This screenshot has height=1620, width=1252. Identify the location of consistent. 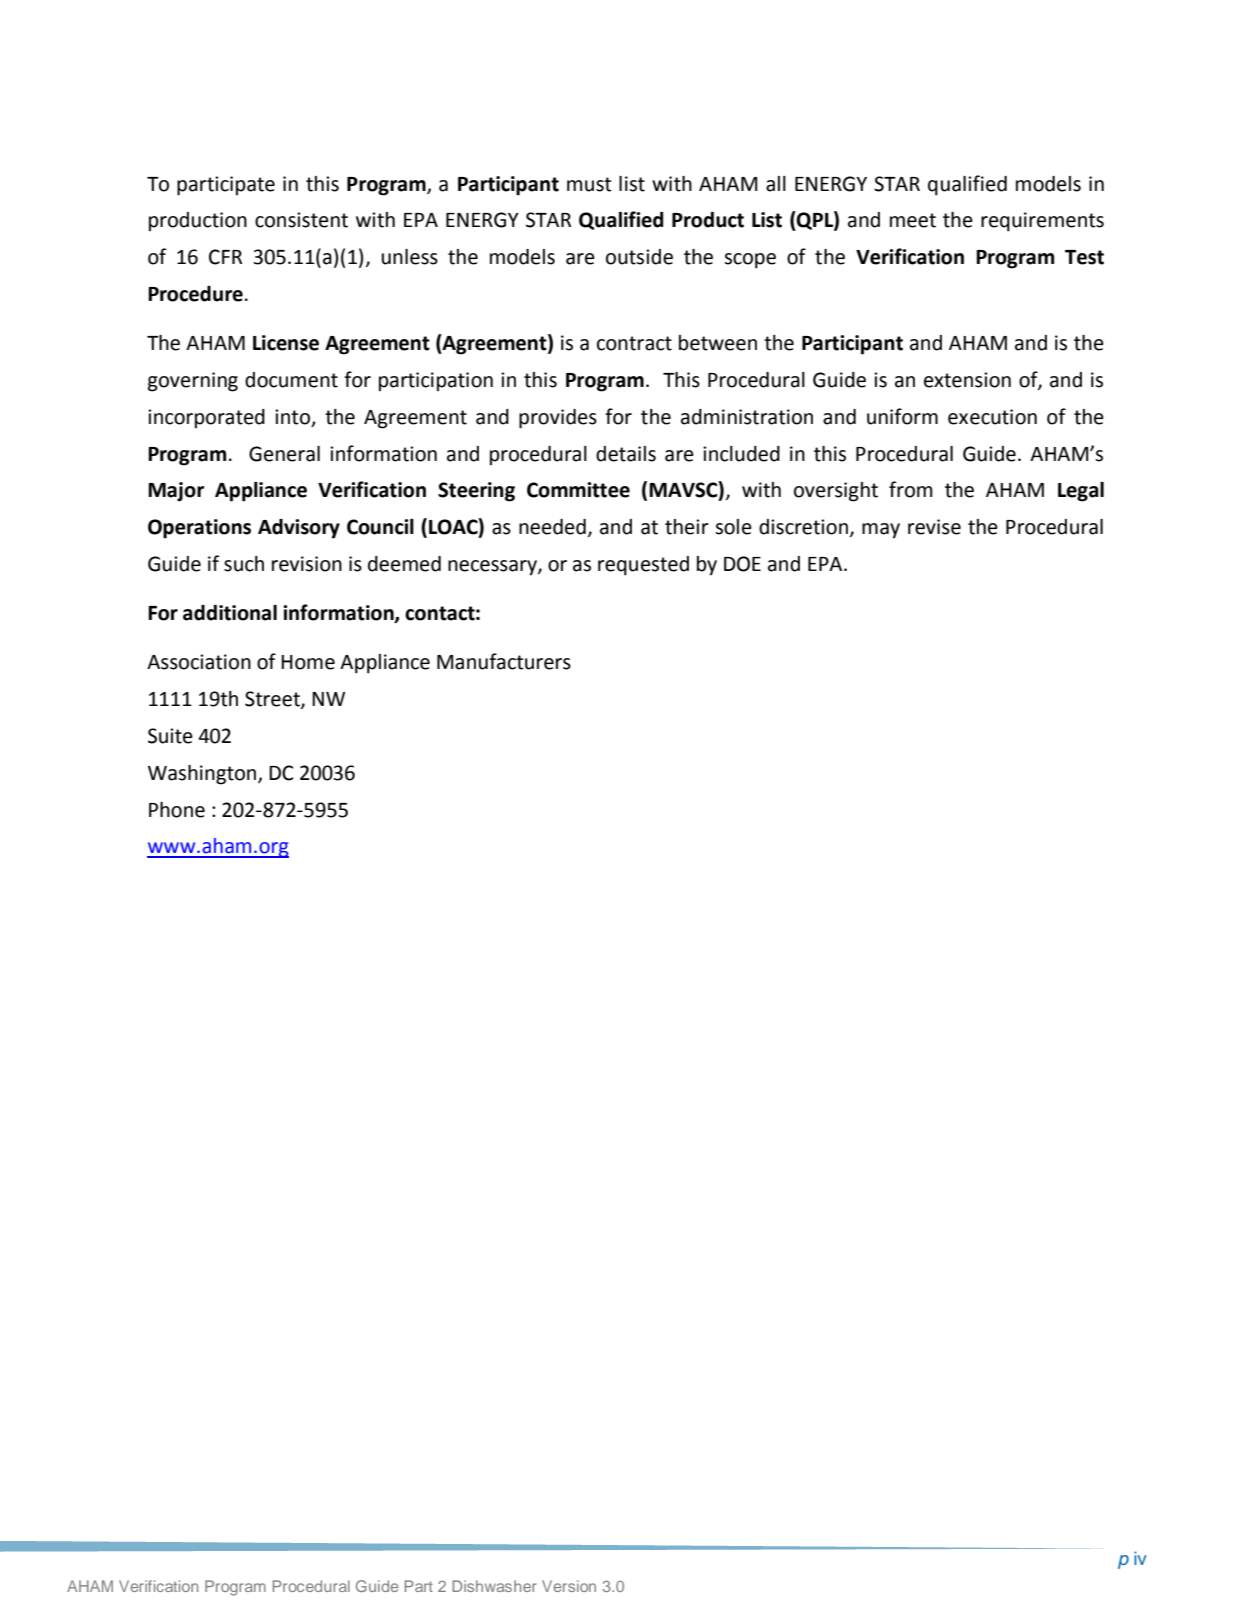
(301, 220).
